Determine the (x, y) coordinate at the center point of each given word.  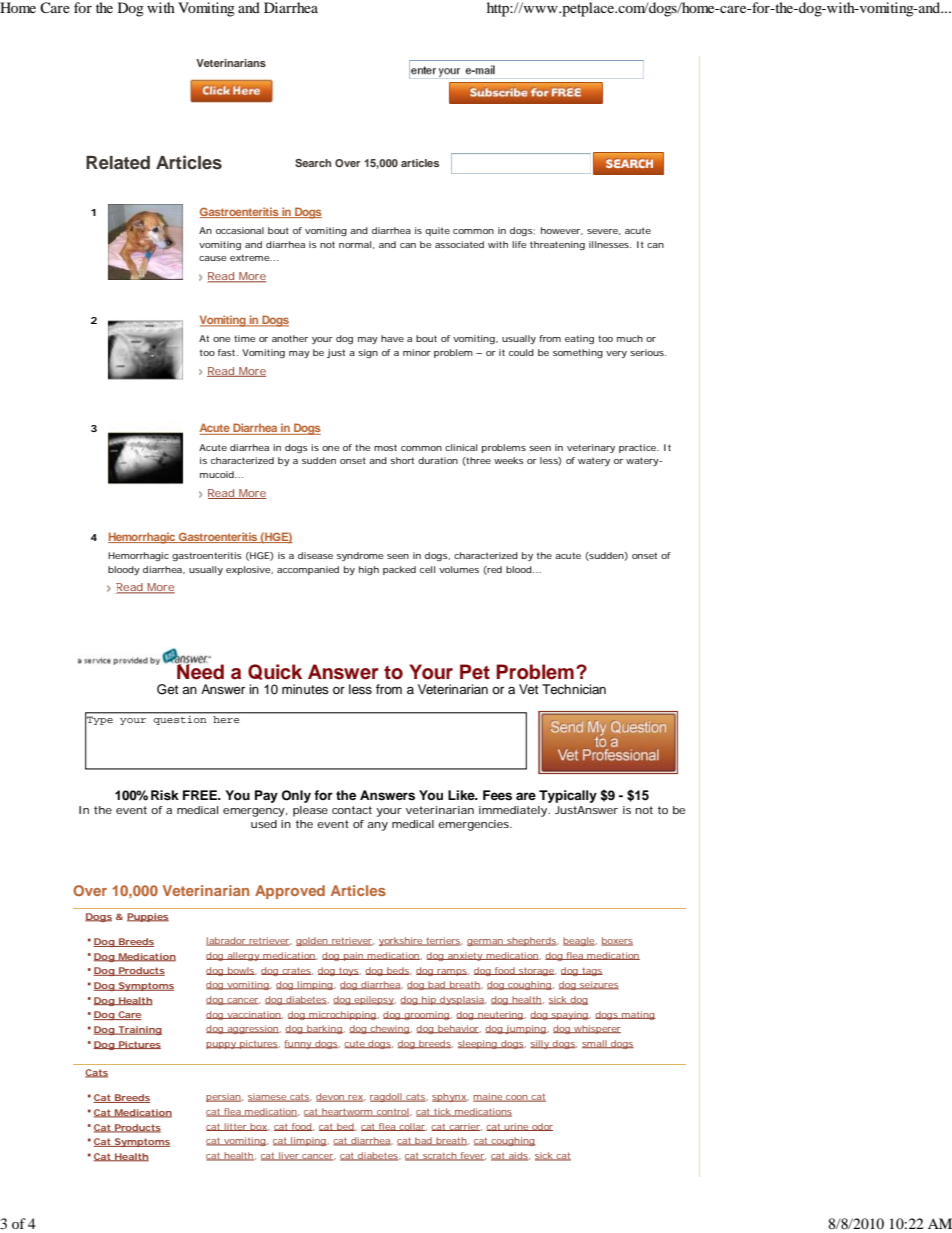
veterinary (591, 448)
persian (223, 1097)
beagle (579, 941)
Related (118, 163)
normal (355, 244)
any (377, 826)
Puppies (148, 917)
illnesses (610, 244)
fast (228, 352)
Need (199, 671)
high (369, 570)
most (385, 447)
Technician (574, 689)
